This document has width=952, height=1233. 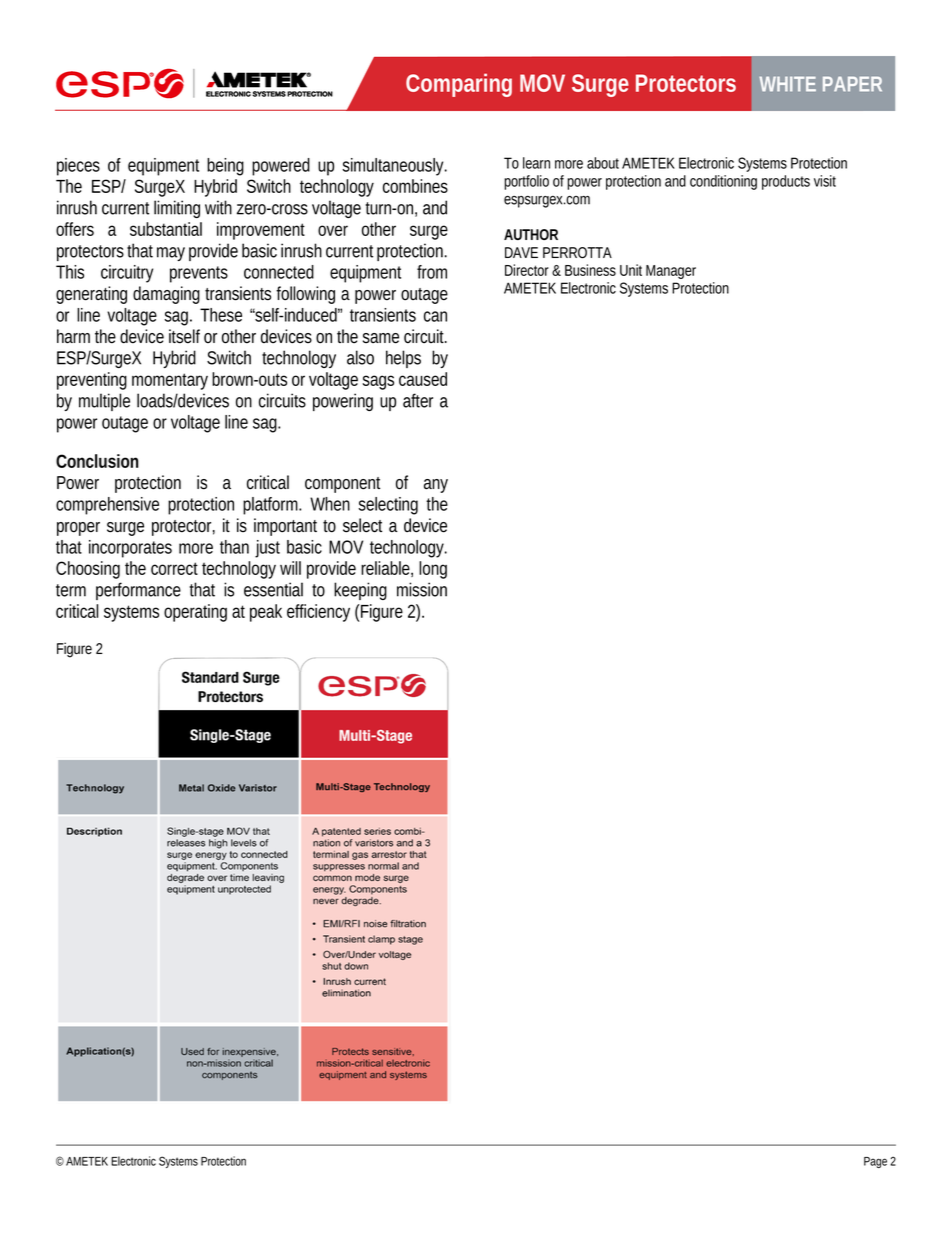 What do you see at coordinates (436, 486) in the document?
I see `any` at bounding box center [436, 486].
